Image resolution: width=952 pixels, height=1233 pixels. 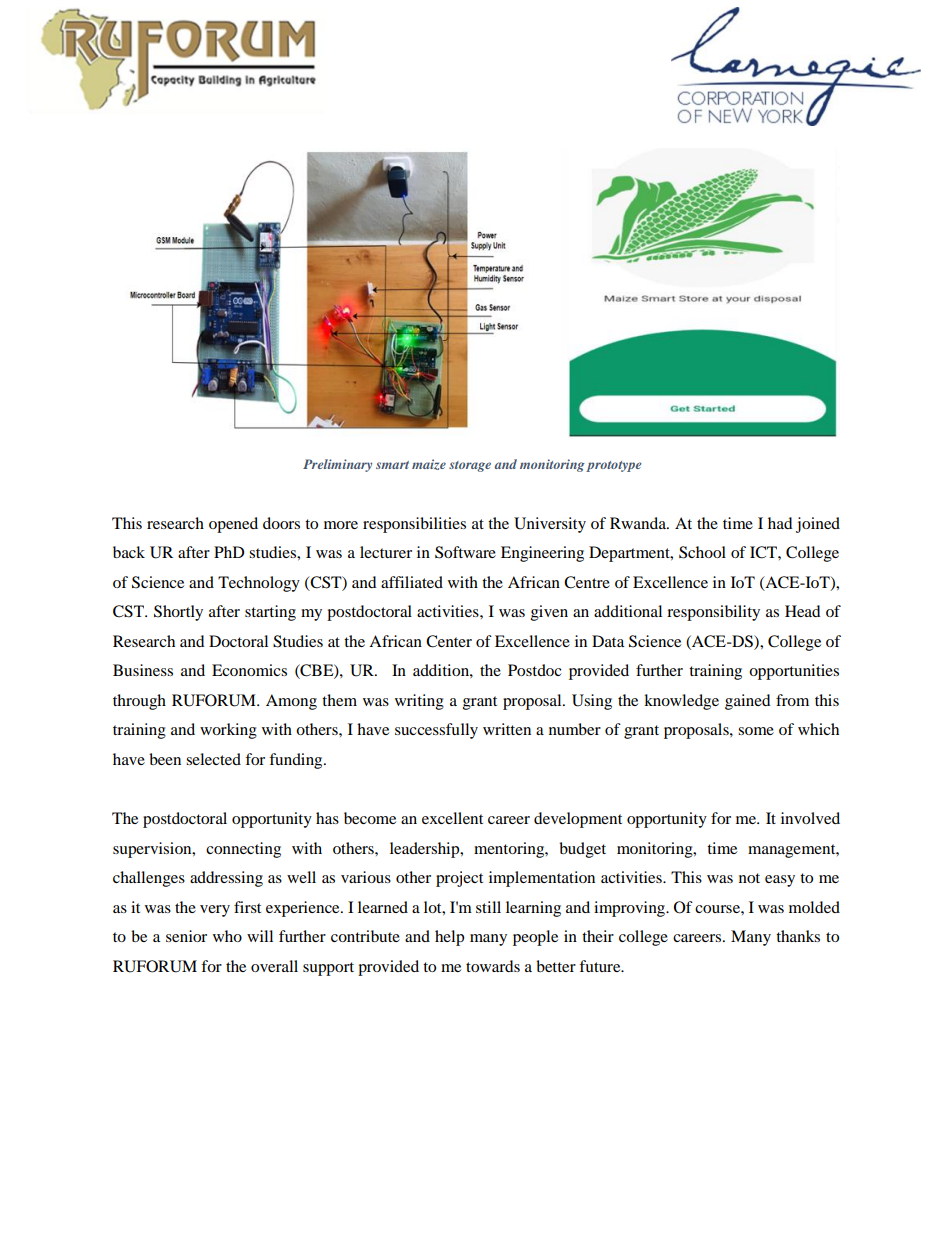 What do you see at coordinates (749, 878) in the page?
I see `not` at bounding box center [749, 878].
